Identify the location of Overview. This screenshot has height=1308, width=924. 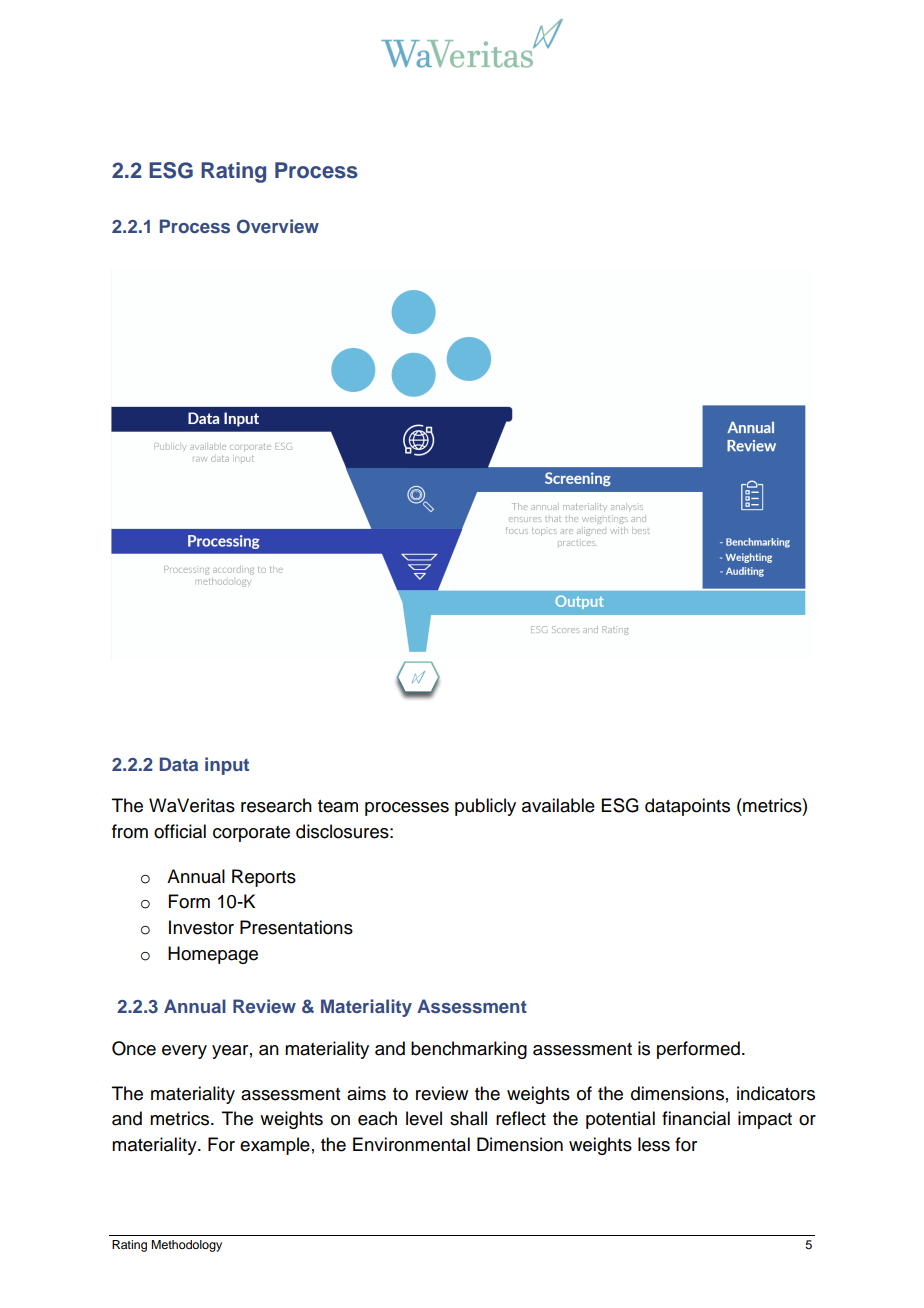
(278, 226).
